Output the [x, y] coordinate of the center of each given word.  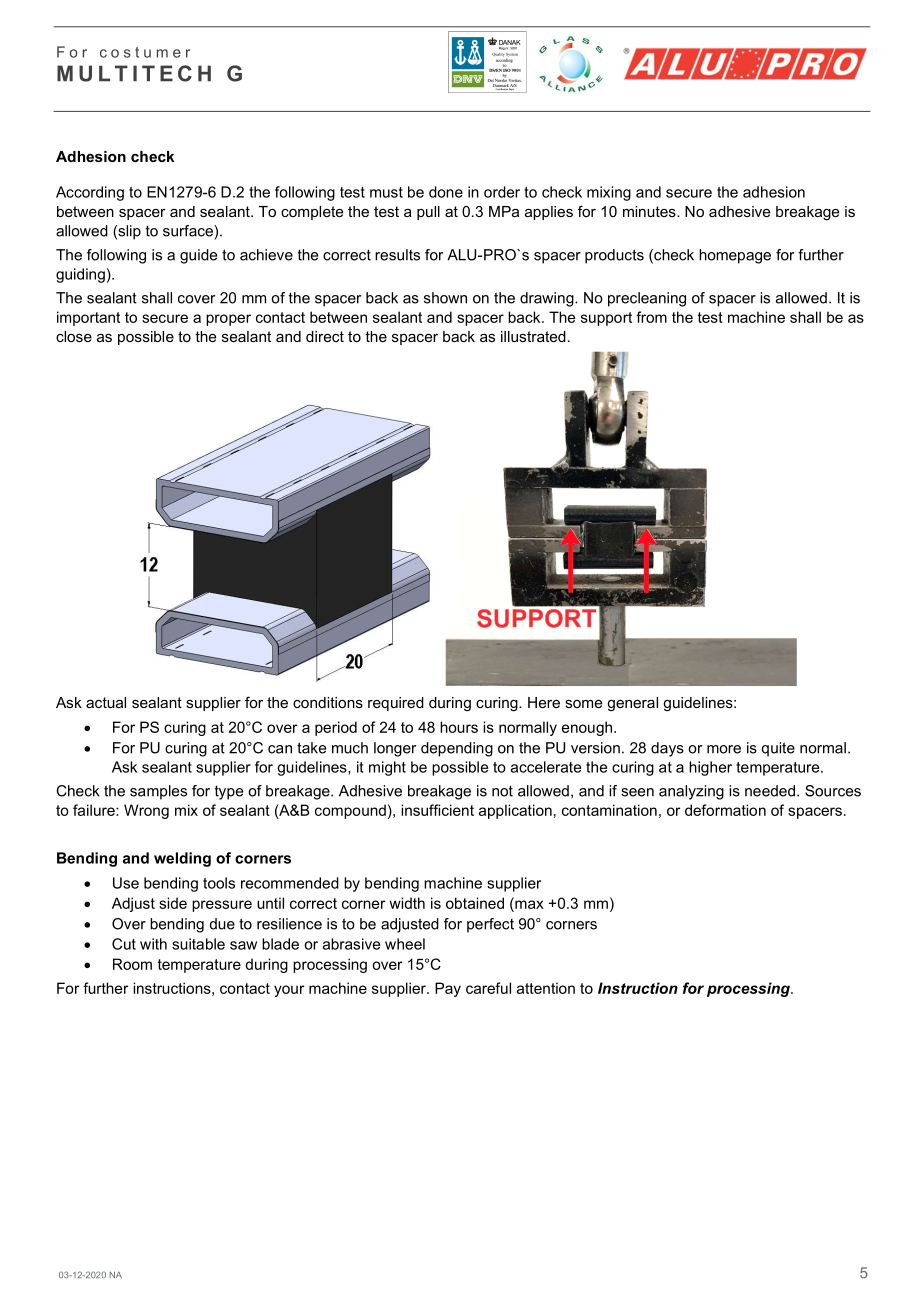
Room [132, 964]
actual [106, 702]
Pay [448, 989]
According [90, 193]
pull [428, 213]
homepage [735, 256]
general [632, 704]
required [396, 704]
